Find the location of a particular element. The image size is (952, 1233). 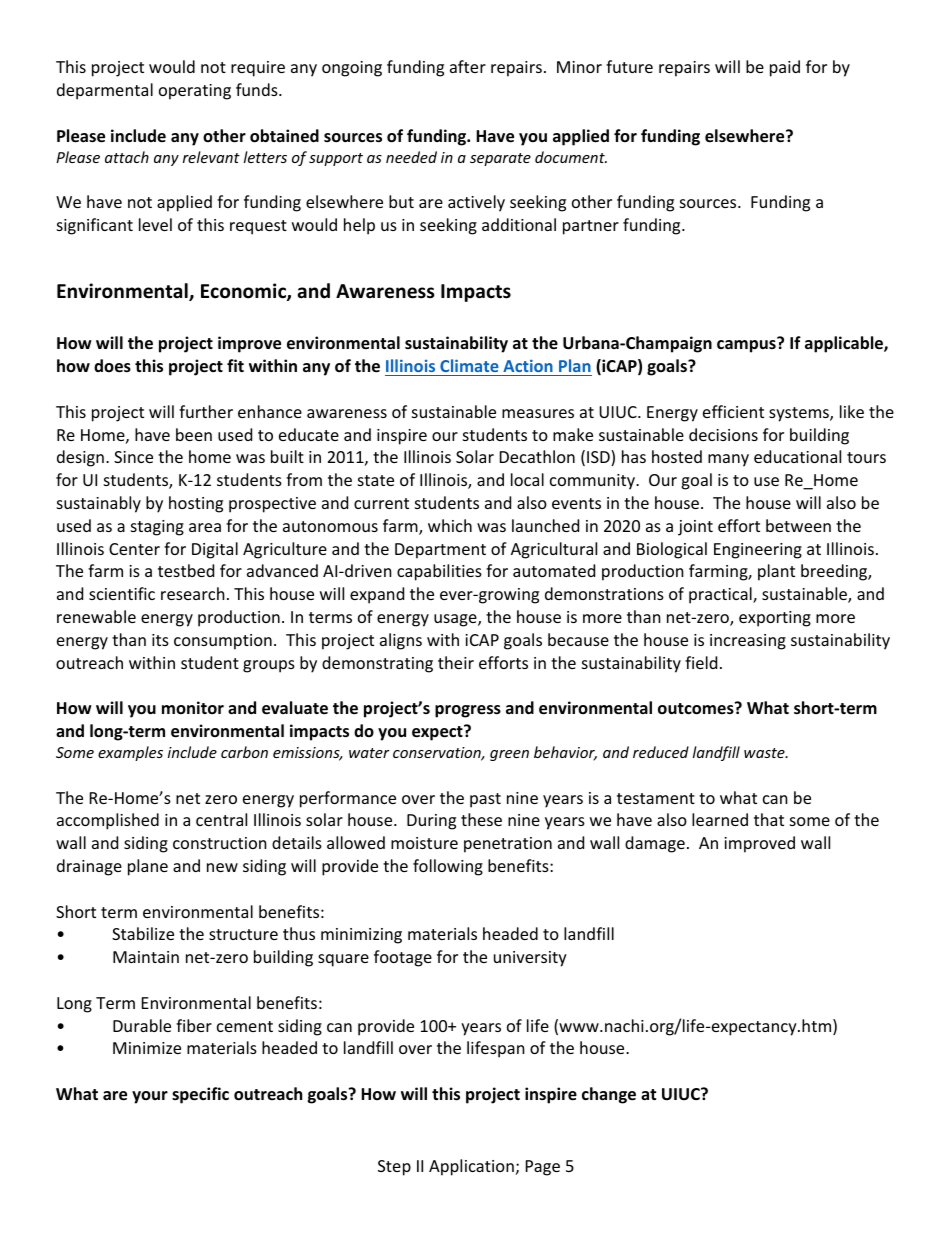

your is located at coordinates (150, 1097).
